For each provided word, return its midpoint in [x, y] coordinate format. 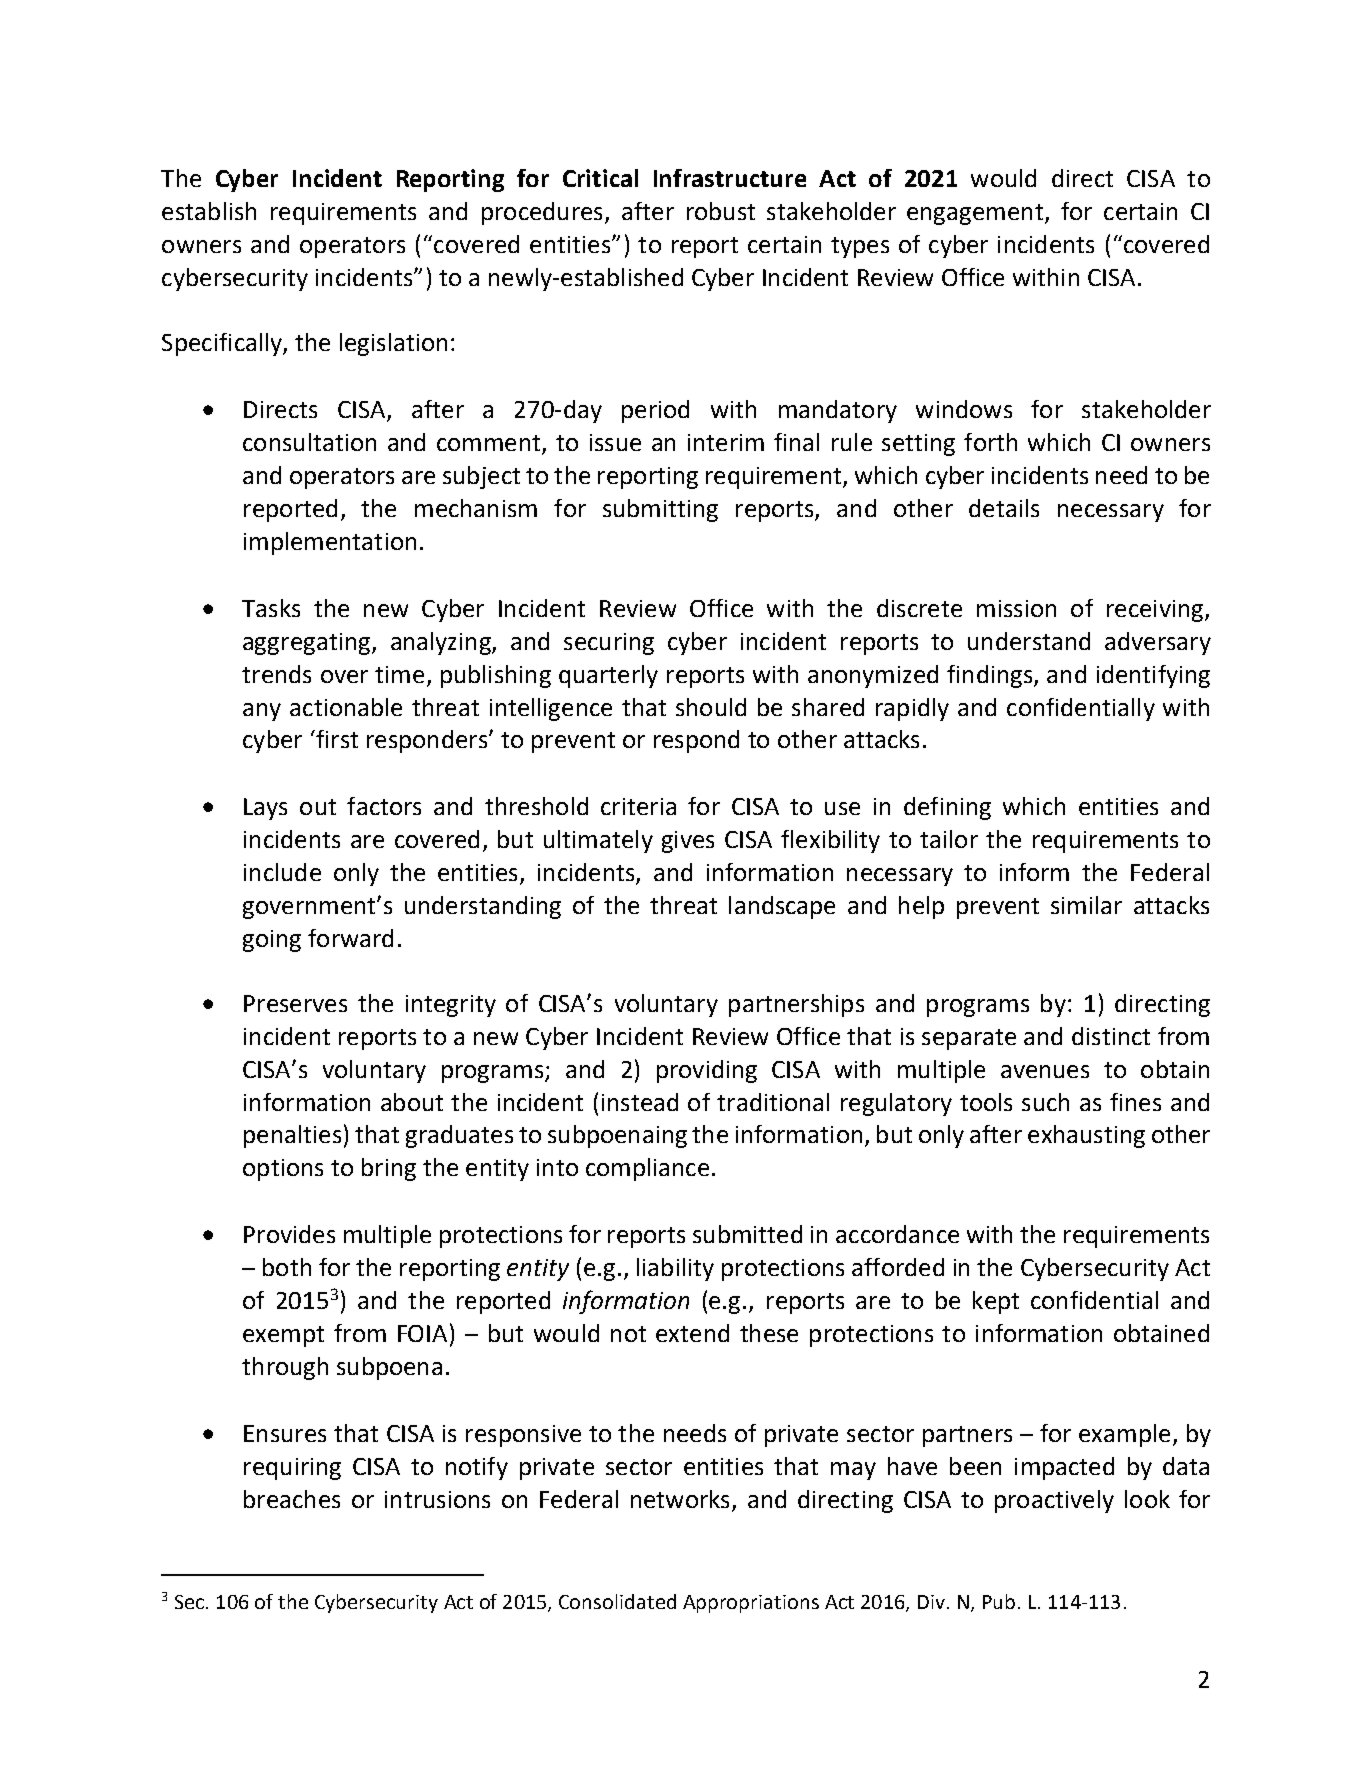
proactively [1054, 1501]
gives [688, 842]
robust [721, 211]
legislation [393, 344]
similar [1086, 905]
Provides [289, 1234]
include [282, 872]
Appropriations [751, 1604]
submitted [747, 1234]
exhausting [1086, 1136]
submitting [660, 510]
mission [1016, 608]
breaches [292, 1499]
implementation [330, 543]
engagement [975, 214]
